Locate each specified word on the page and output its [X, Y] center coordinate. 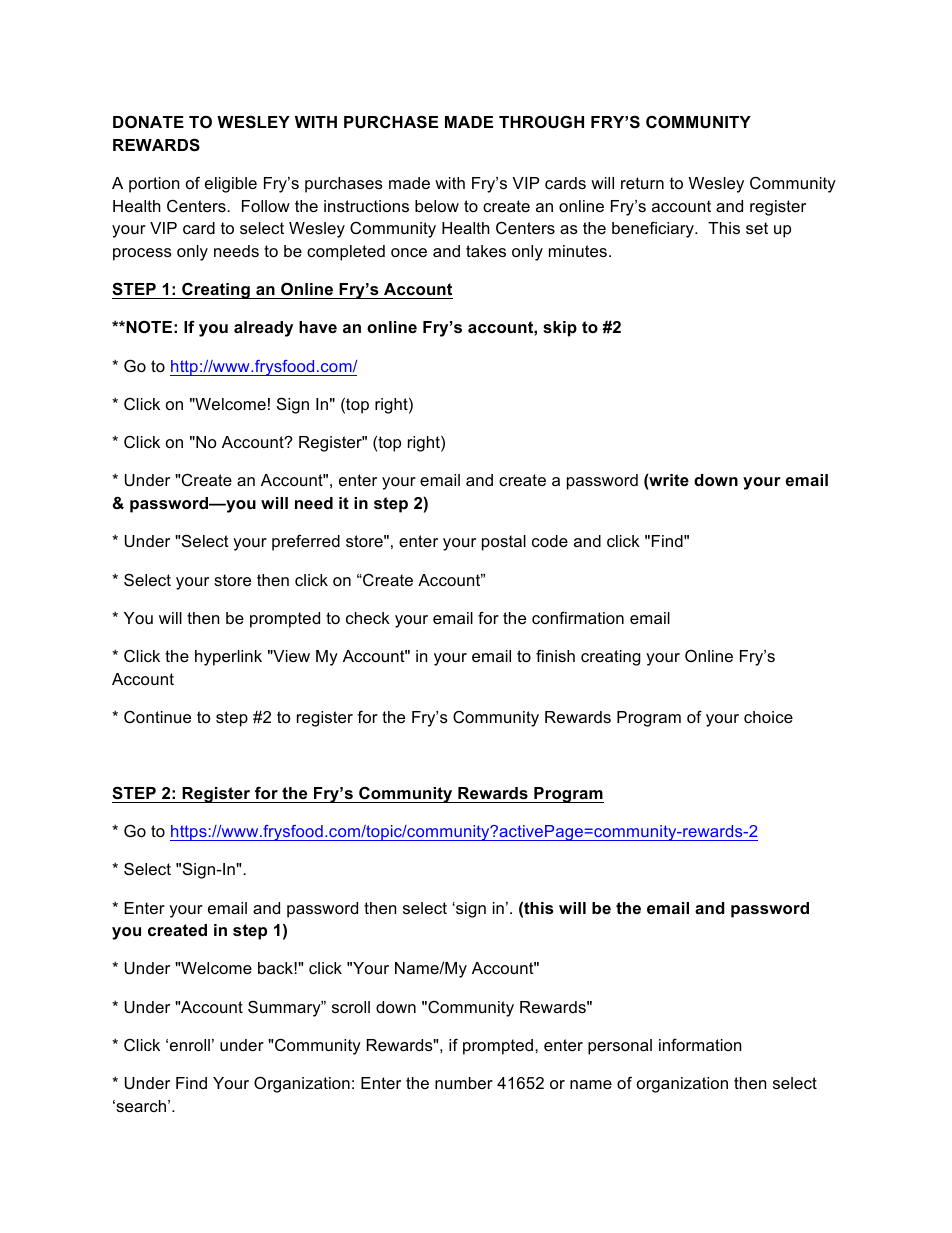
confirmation [578, 617]
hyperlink [228, 658]
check [368, 618]
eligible [231, 185]
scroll [351, 1007]
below [437, 206]
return [642, 183]
